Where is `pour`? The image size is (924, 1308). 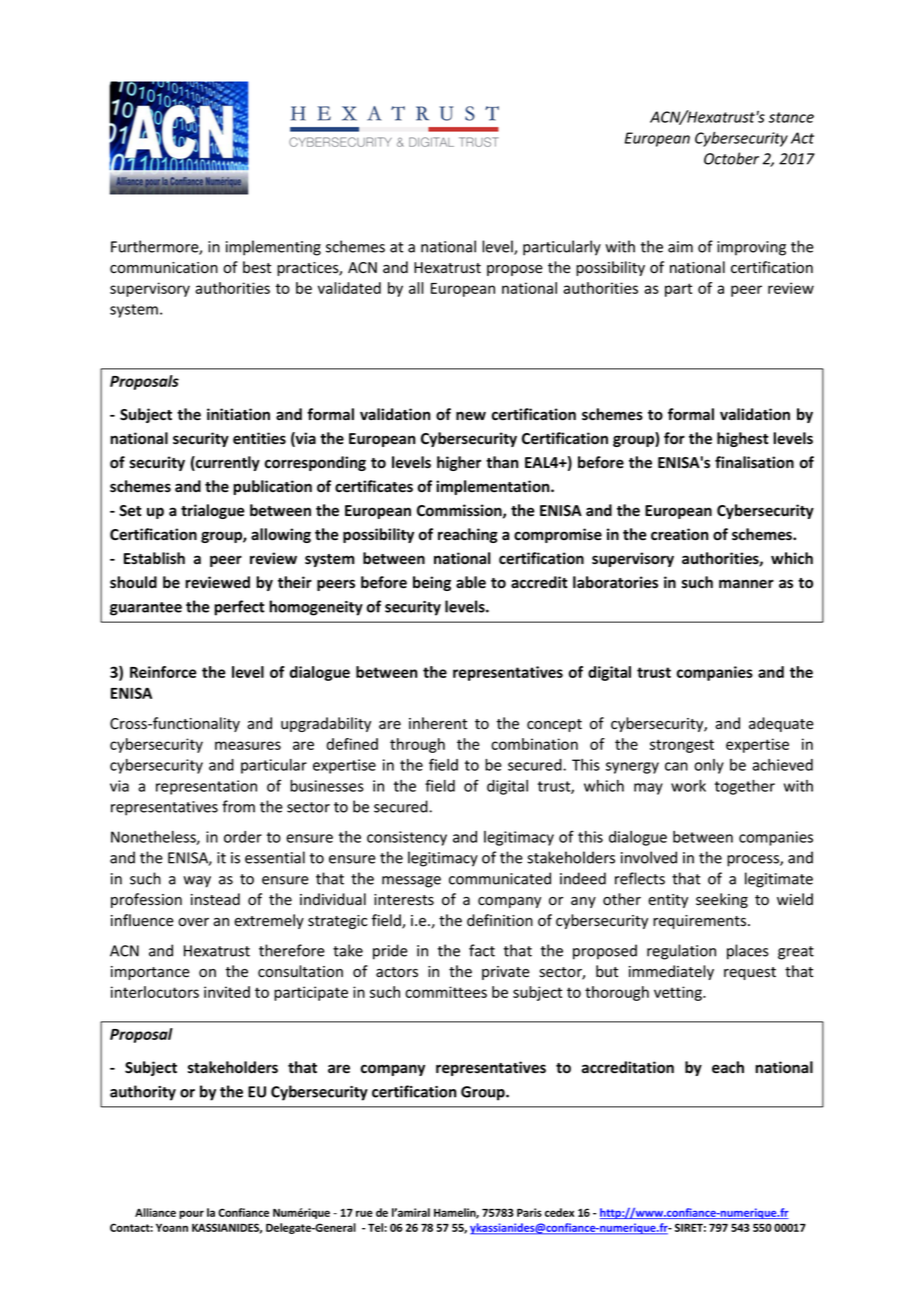
pour is located at coordinates (191, 1214).
